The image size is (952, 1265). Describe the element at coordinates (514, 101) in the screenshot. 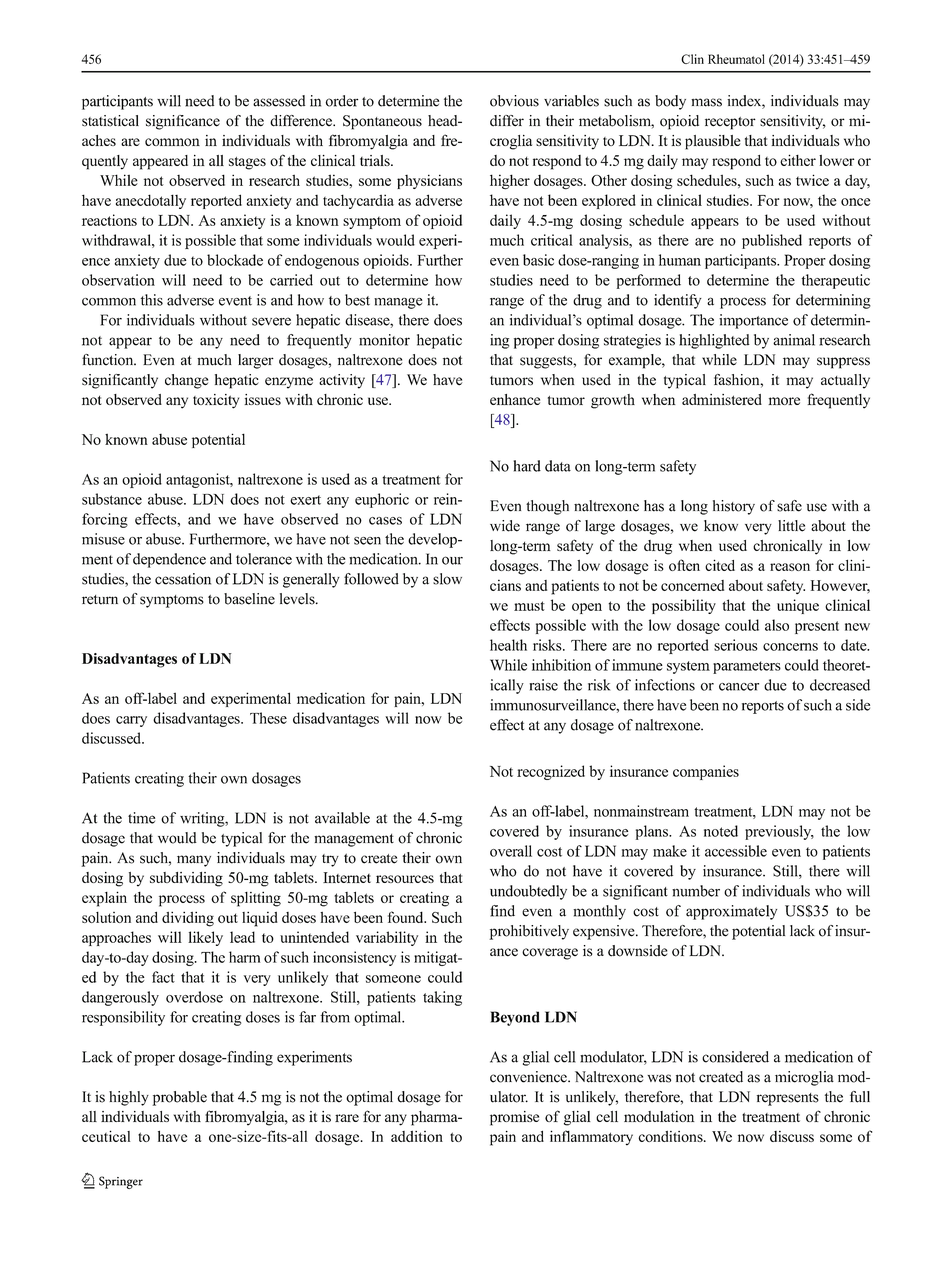

I see `obvious` at that location.
